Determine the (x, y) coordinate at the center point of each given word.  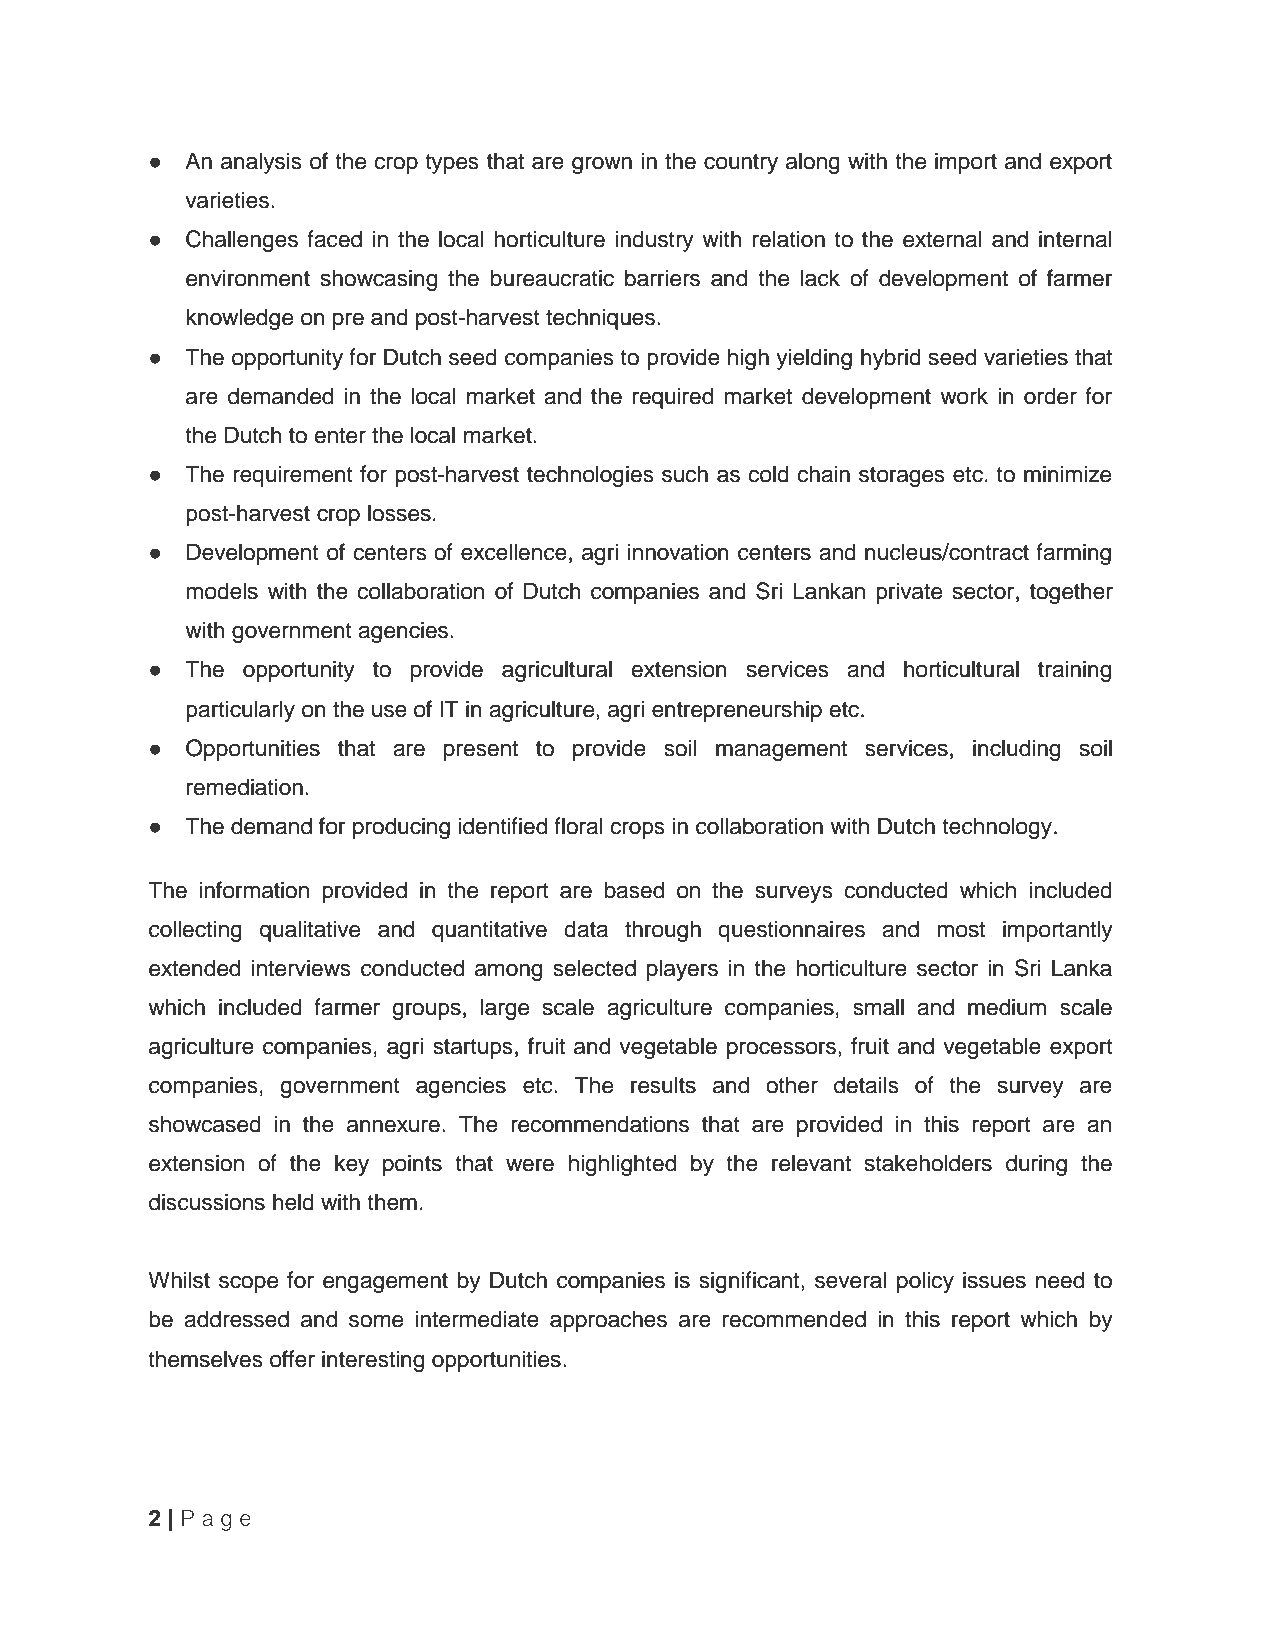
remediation (245, 787)
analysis (261, 163)
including (1016, 750)
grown (602, 165)
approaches (608, 1321)
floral (578, 826)
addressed (236, 1319)
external (942, 239)
